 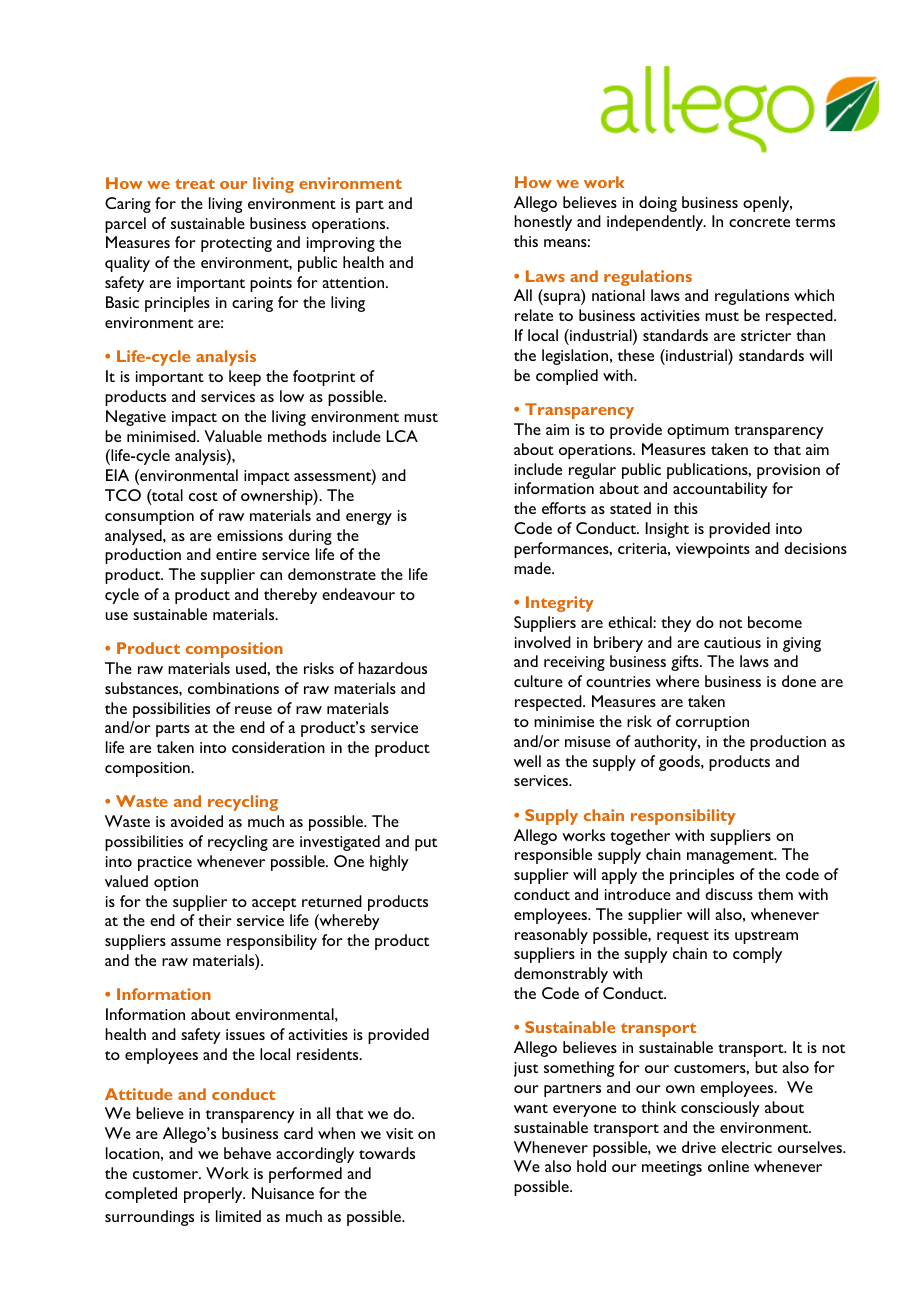 I want to click on treat, so click(x=195, y=184).
